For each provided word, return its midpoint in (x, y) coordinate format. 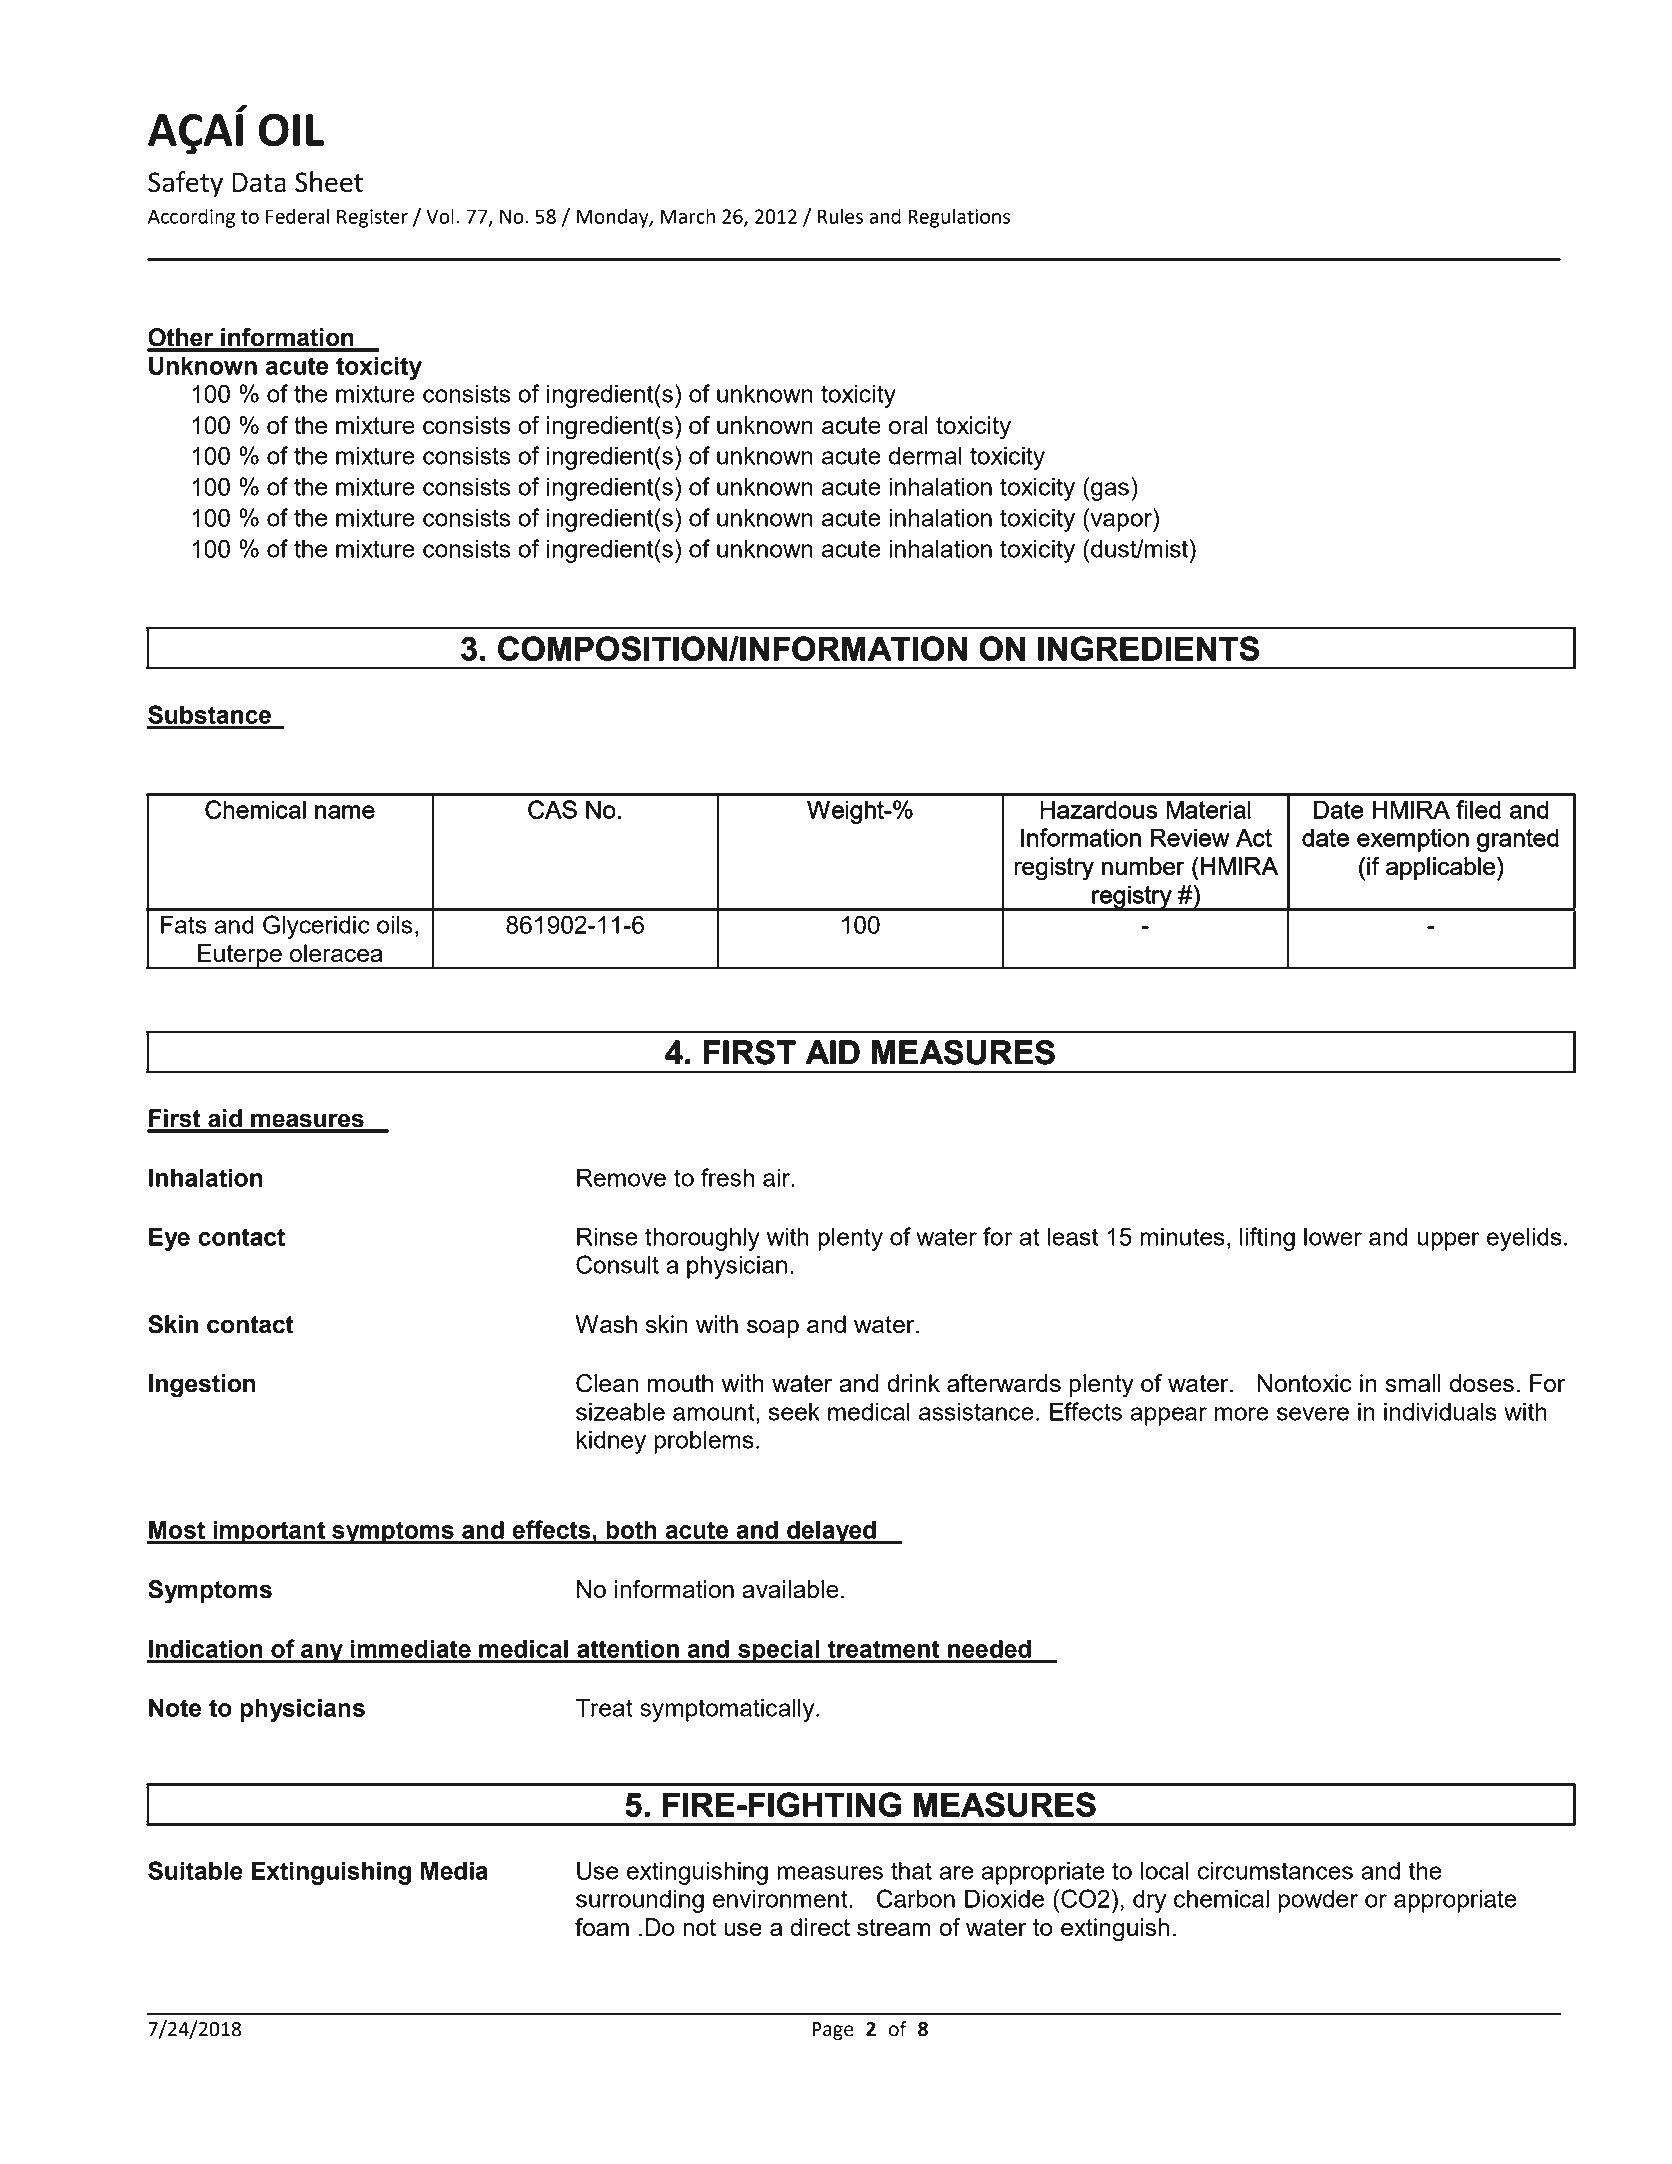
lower (1333, 1236)
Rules (840, 216)
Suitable (195, 1870)
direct (820, 1927)
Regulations (959, 218)
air (778, 1177)
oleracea (336, 953)
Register (372, 218)
